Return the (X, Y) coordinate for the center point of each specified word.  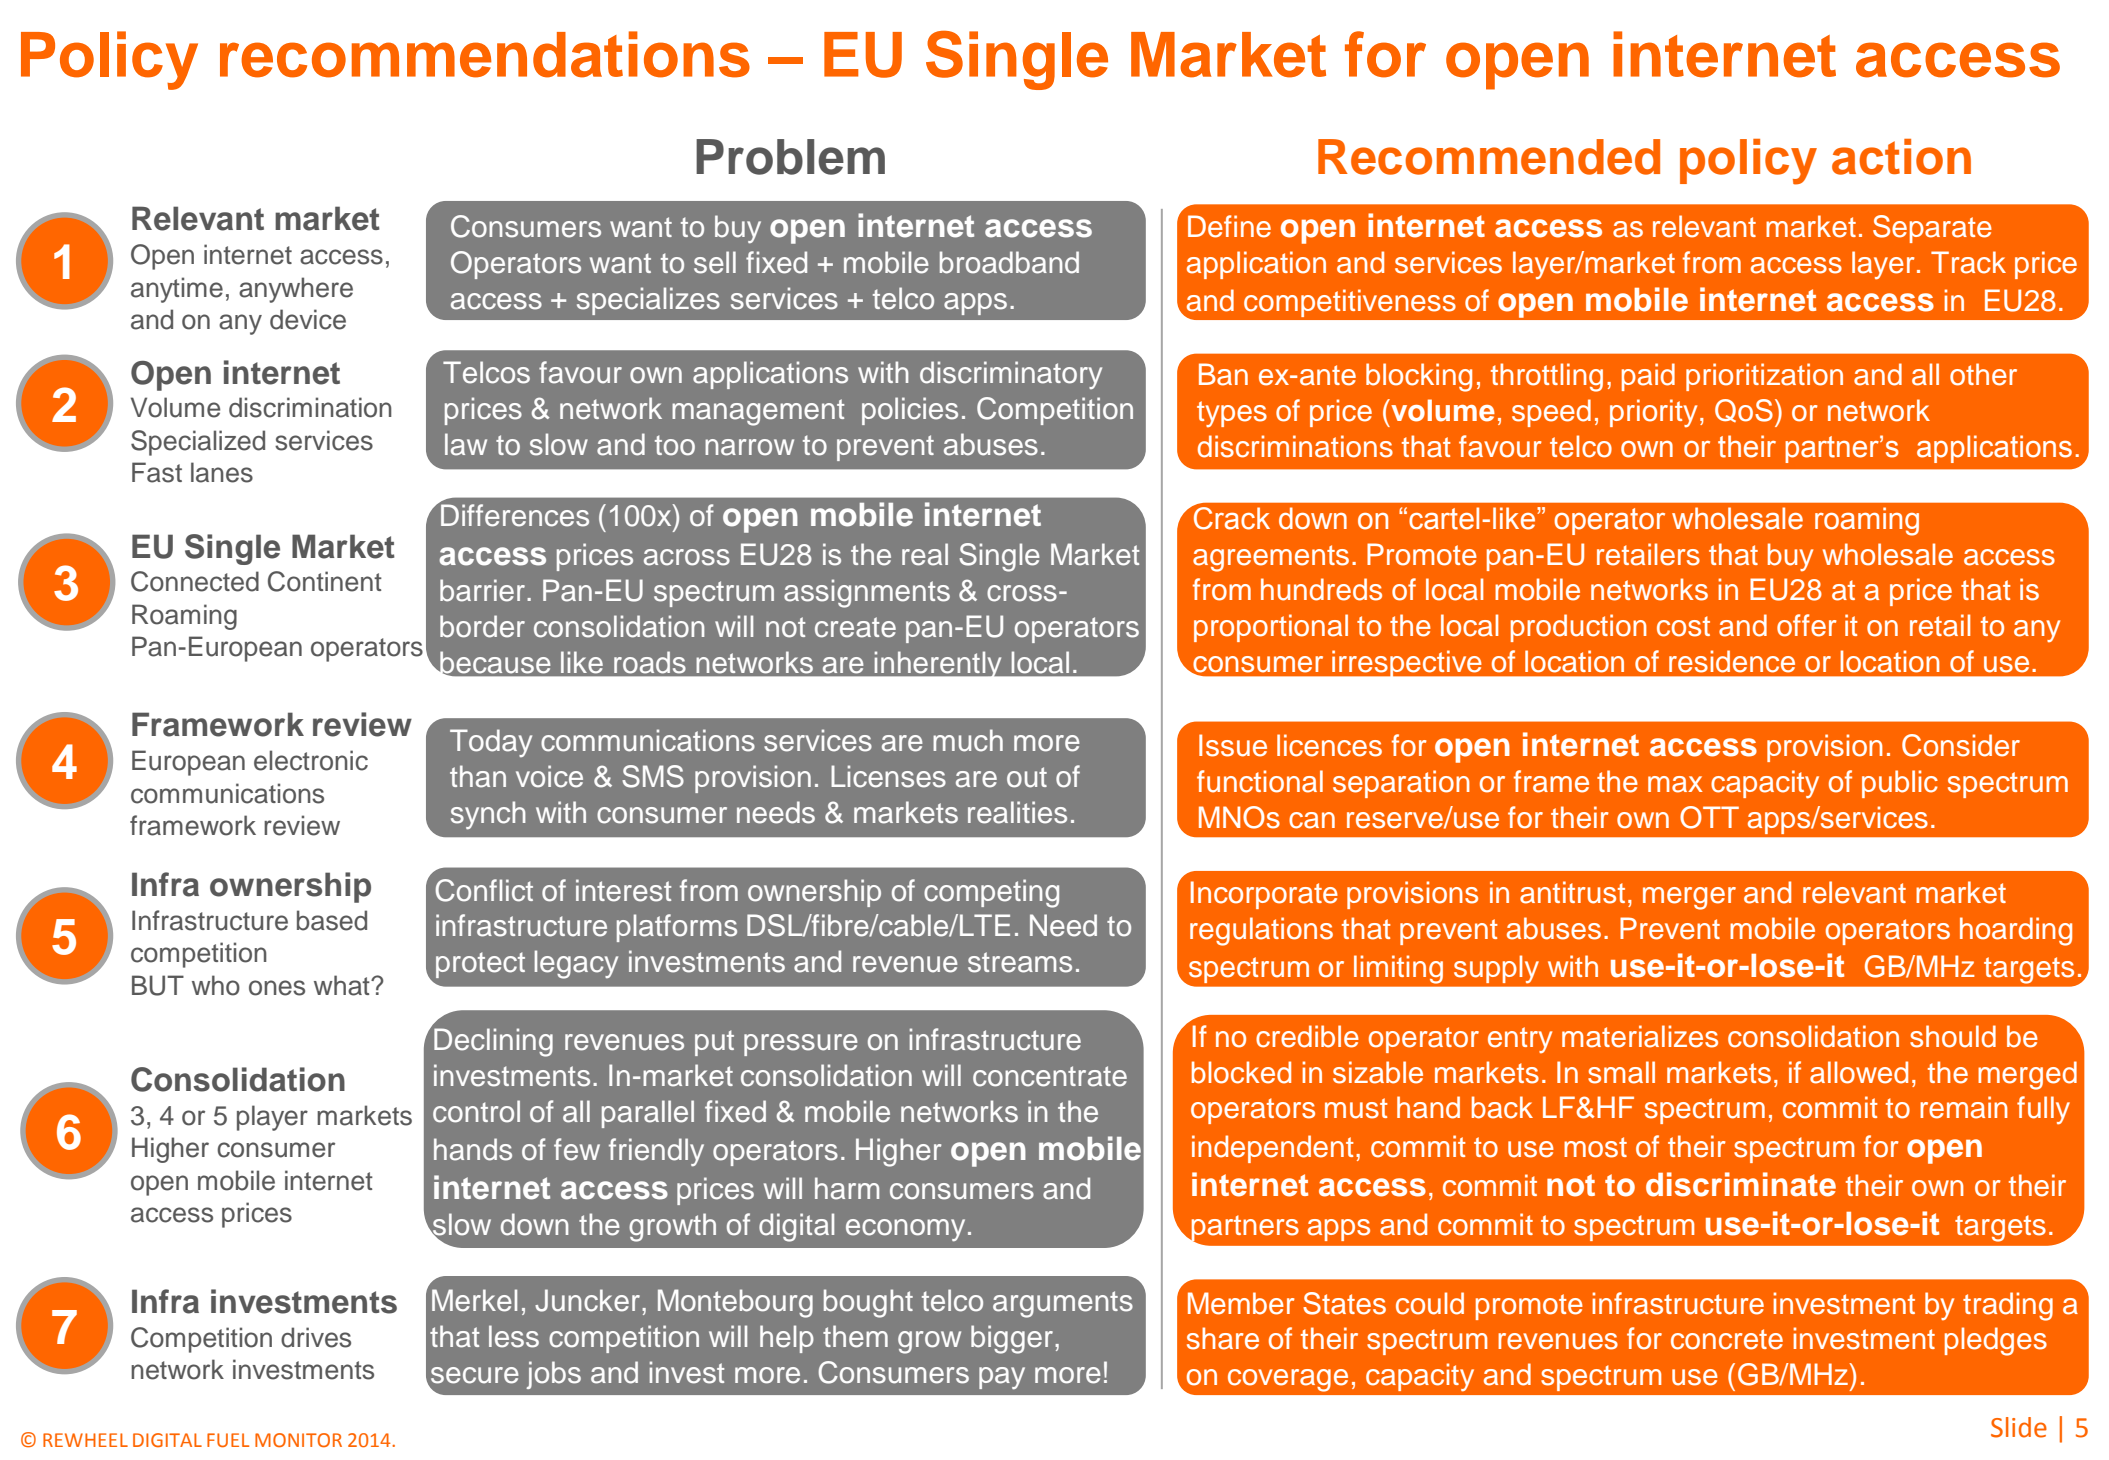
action (1901, 157)
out (1027, 777)
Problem (790, 157)
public (1900, 784)
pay (1002, 1378)
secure (475, 1375)
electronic (311, 760)
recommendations (485, 54)
